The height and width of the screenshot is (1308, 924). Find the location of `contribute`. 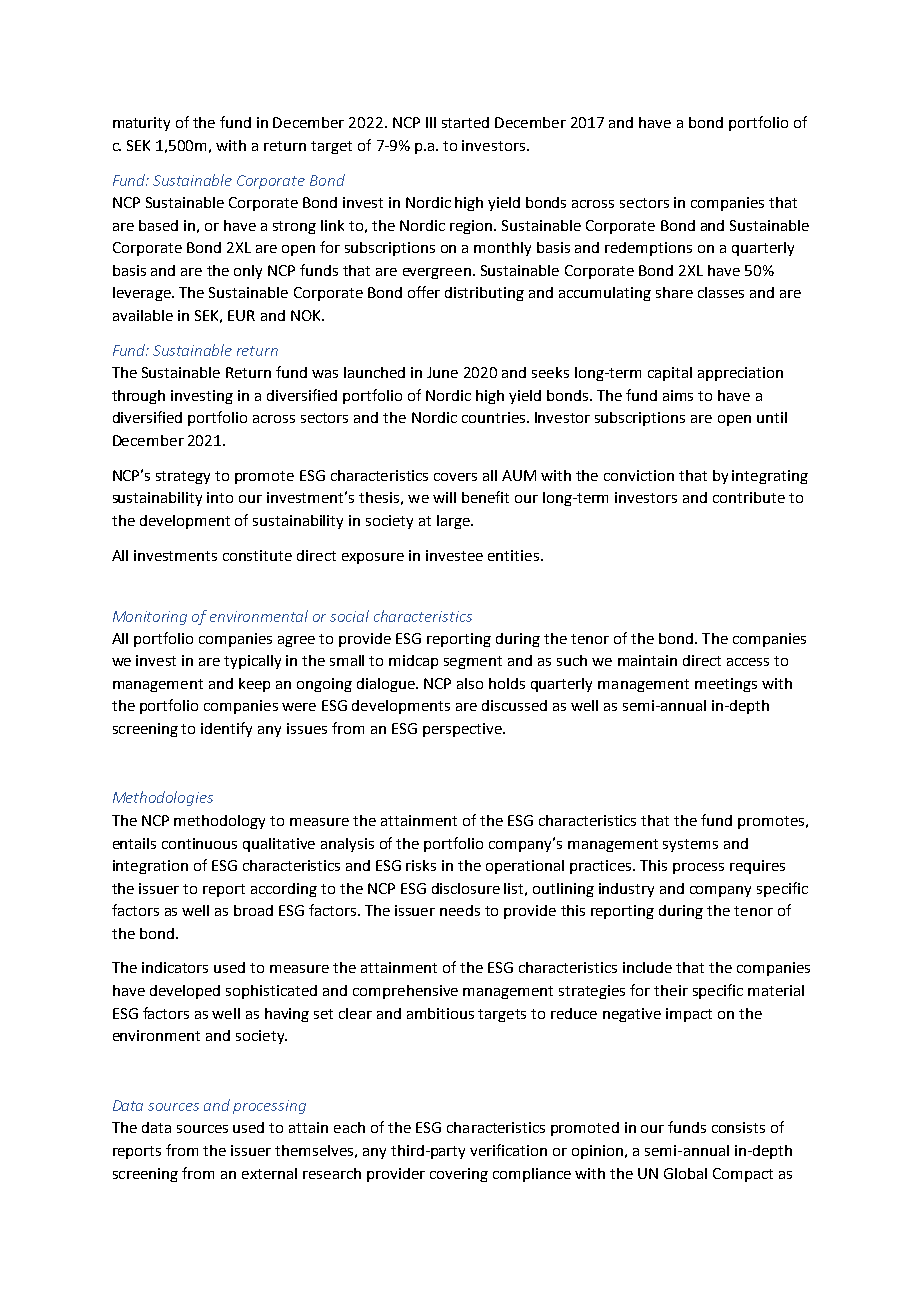

contribute is located at coordinates (749, 497).
